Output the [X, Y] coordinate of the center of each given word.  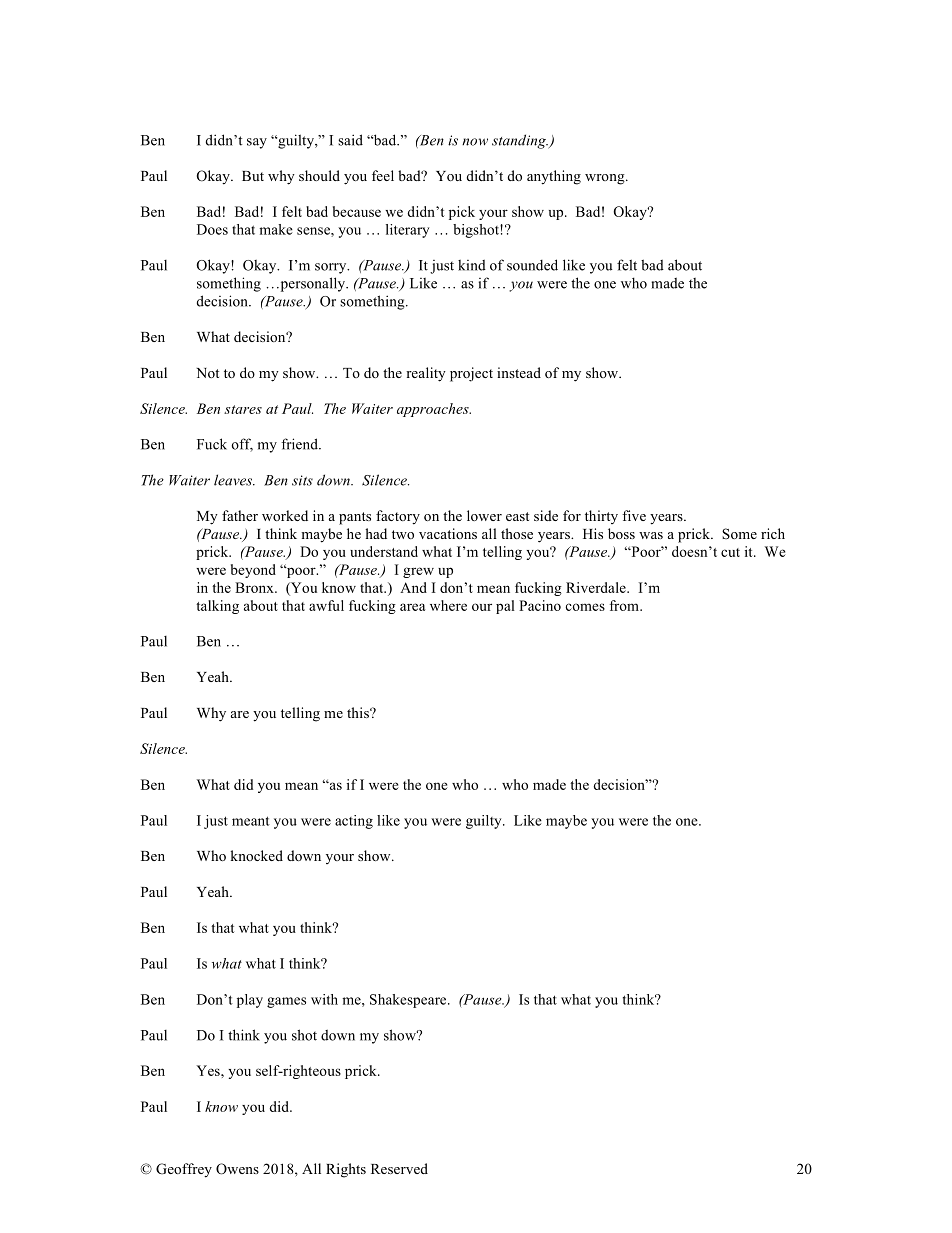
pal [505, 607]
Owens [237, 1169]
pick [462, 213]
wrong [606, 179]
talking [217, 607]
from [625, 605]
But [253, 176]
